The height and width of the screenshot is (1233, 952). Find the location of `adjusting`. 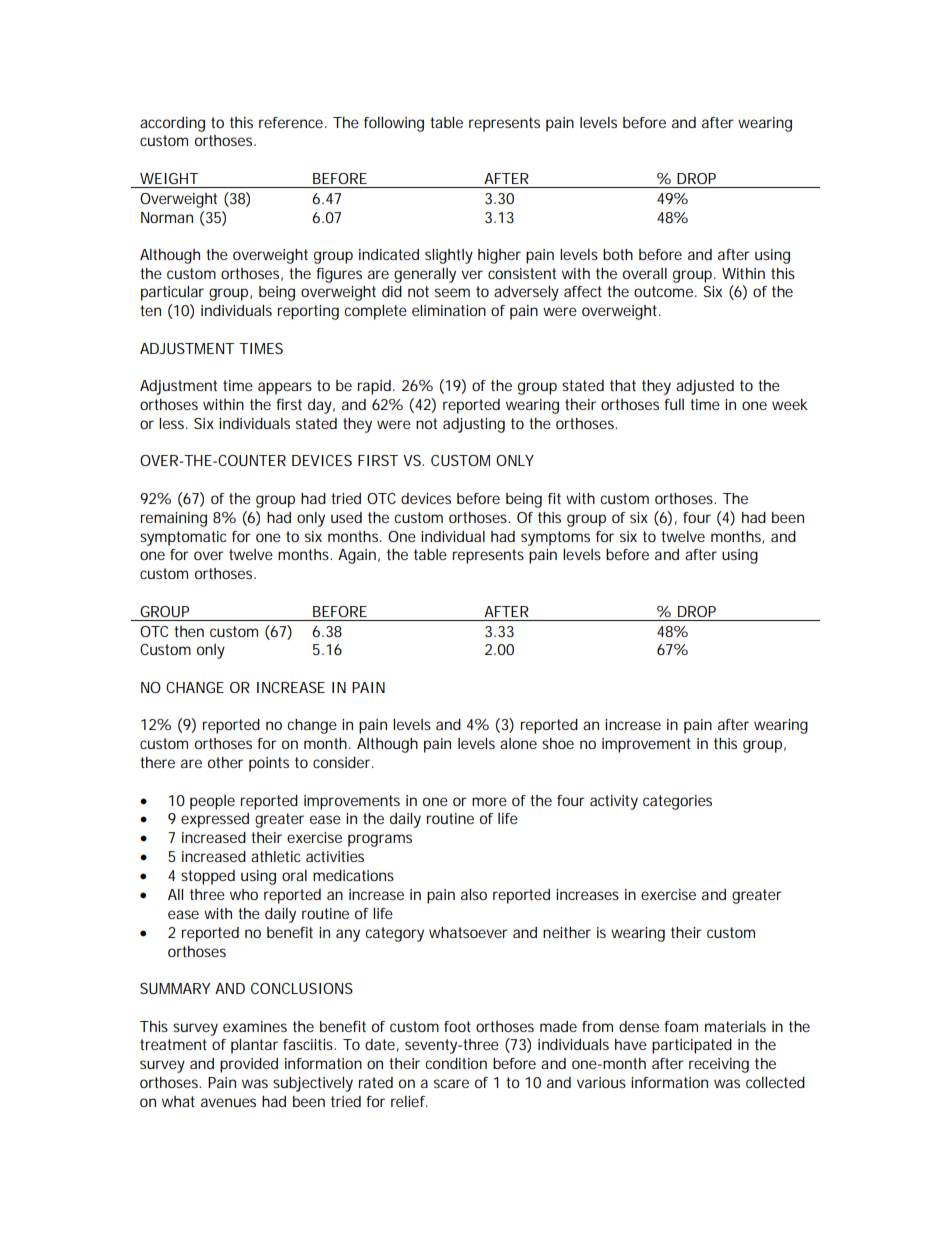

adjusting is located at coordinates (474, 425).
